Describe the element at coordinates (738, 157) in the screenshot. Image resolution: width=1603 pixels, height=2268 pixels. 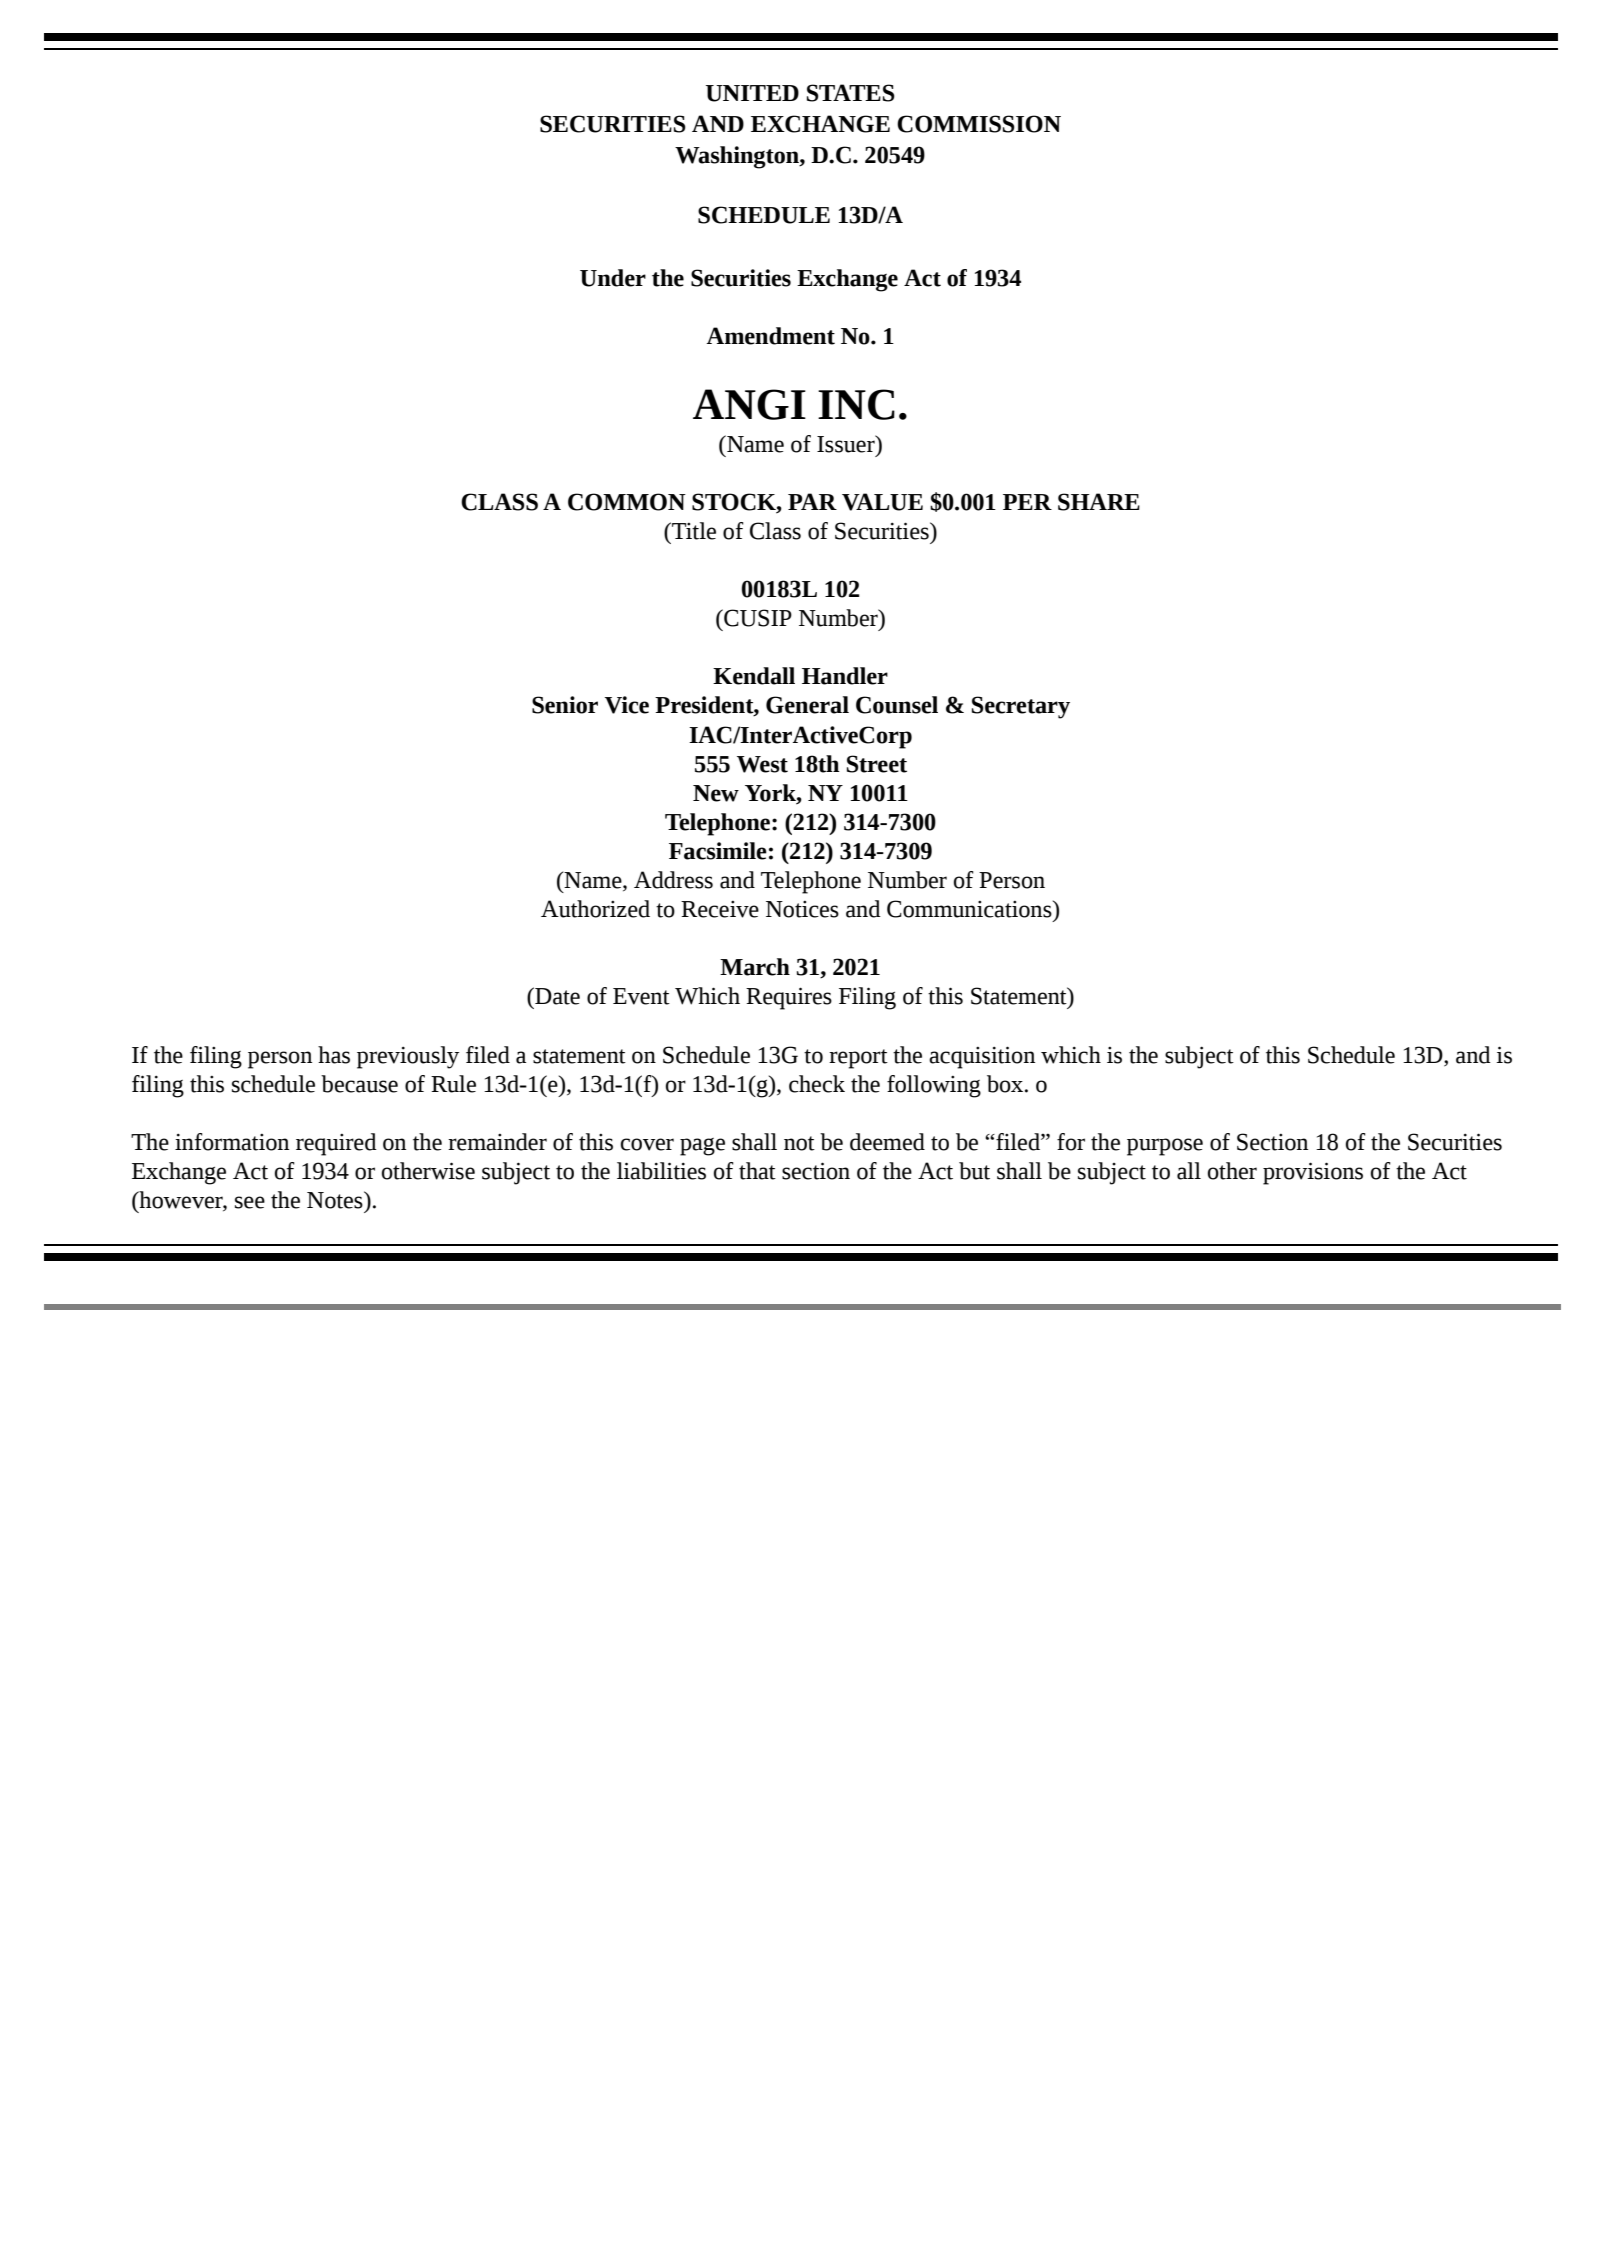
I see `Washington` at that location.
